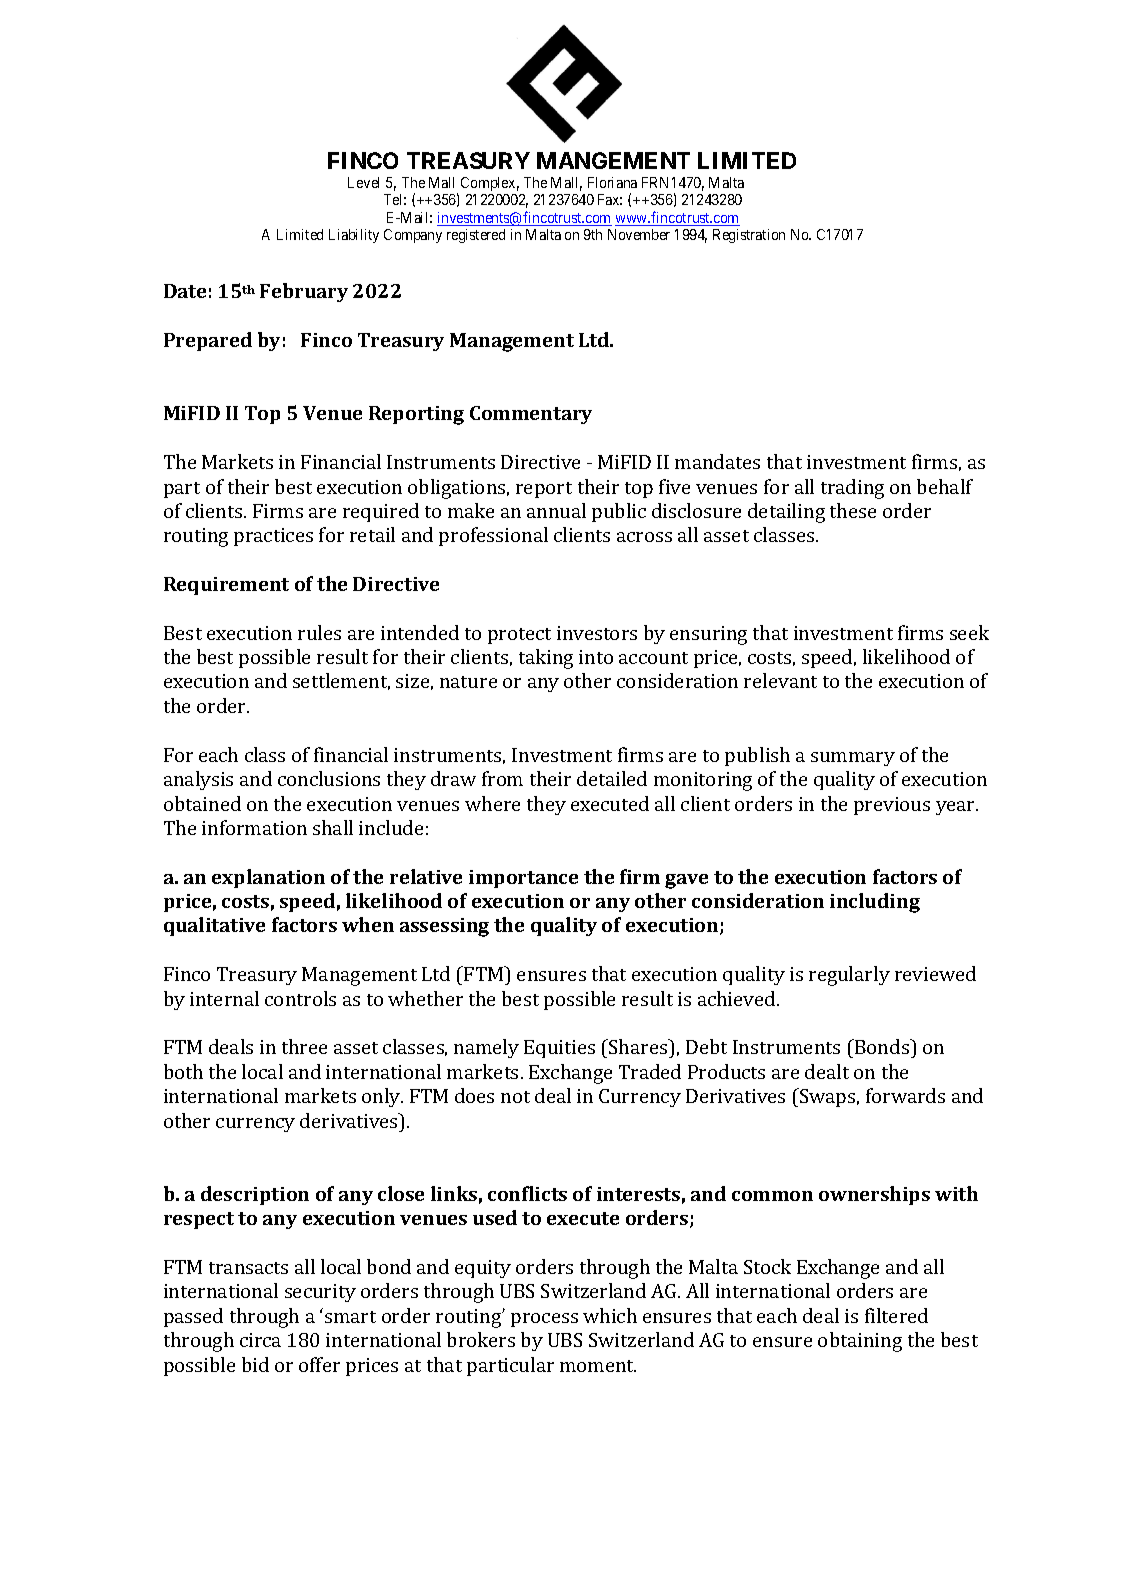  Describe the element at coordinates (363, 182) in the screenshot. I see `Level` at that location.
